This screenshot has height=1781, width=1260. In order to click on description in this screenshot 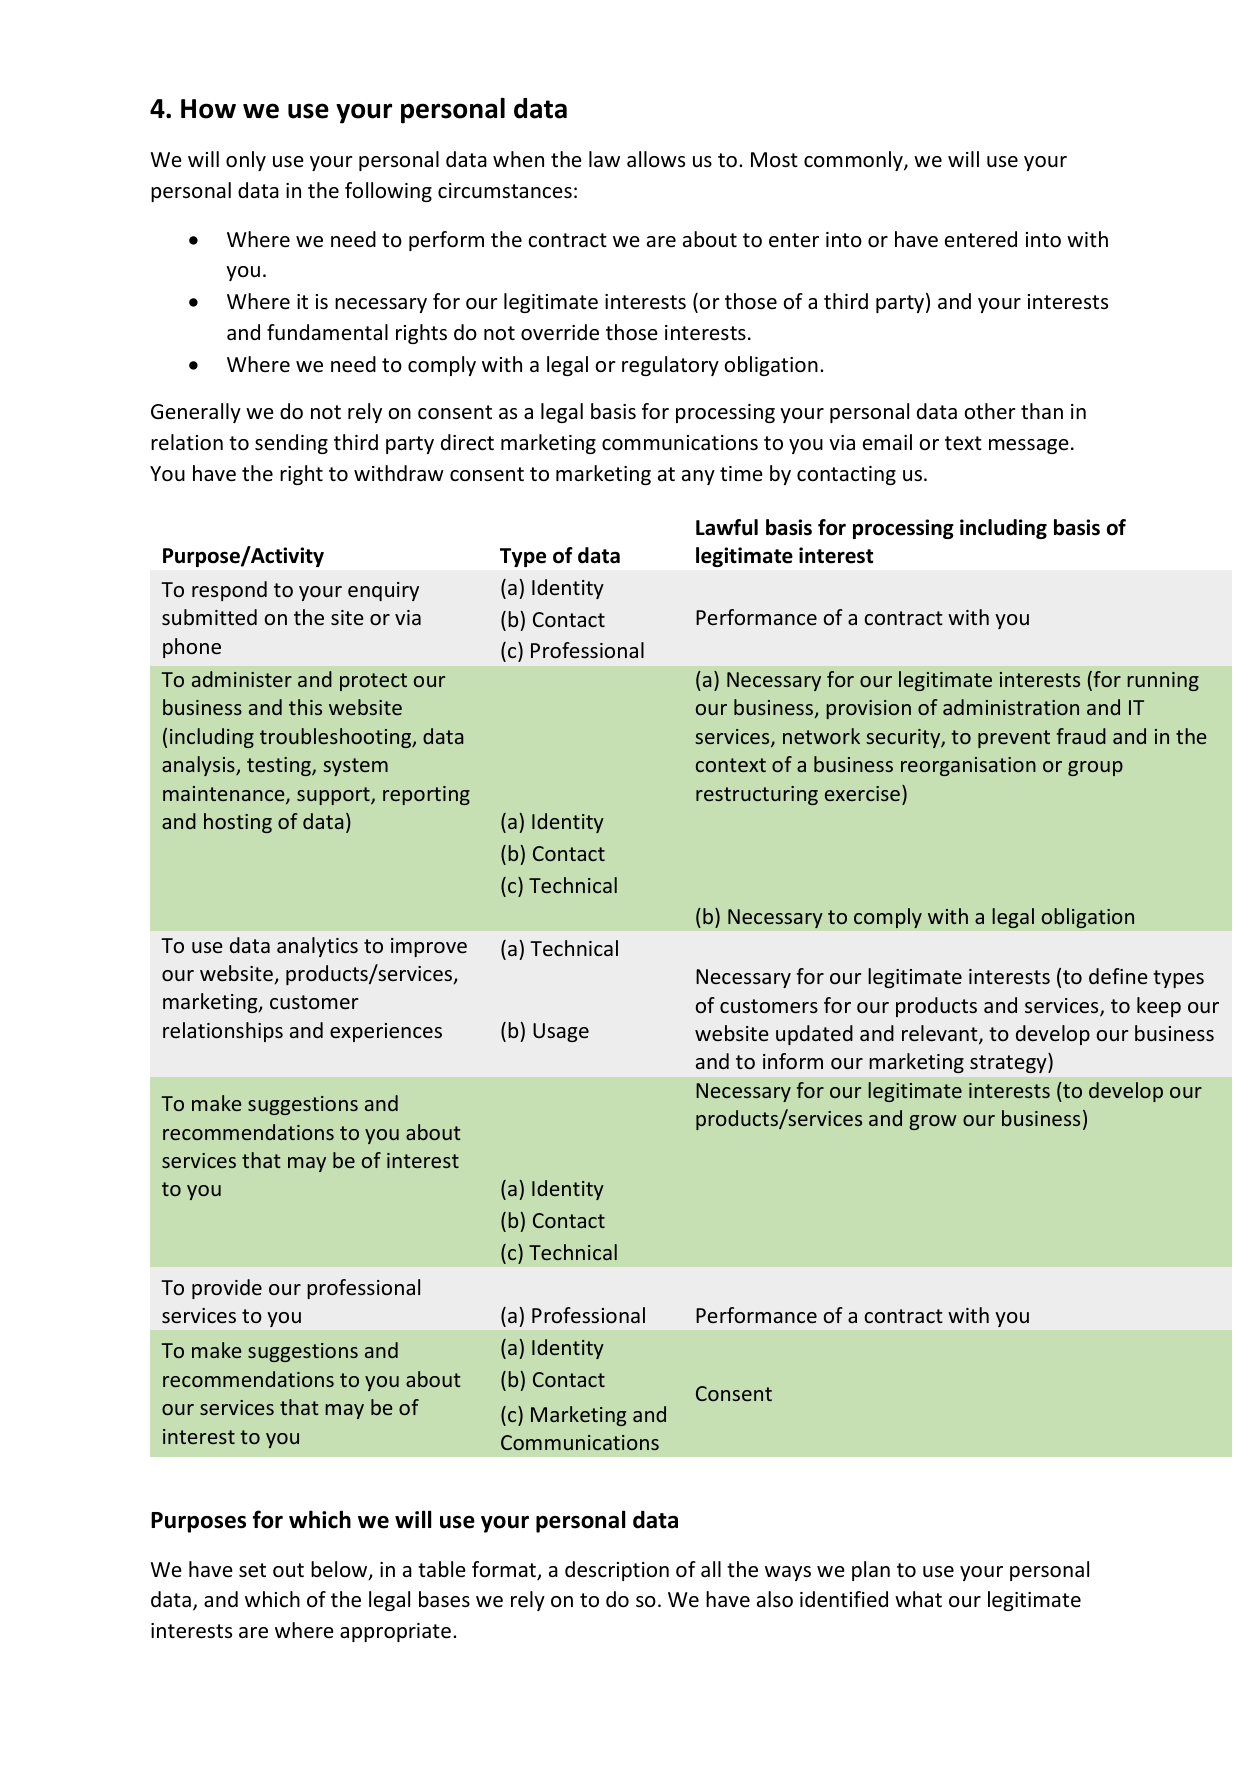, I will do `click(617, 1571)`.
